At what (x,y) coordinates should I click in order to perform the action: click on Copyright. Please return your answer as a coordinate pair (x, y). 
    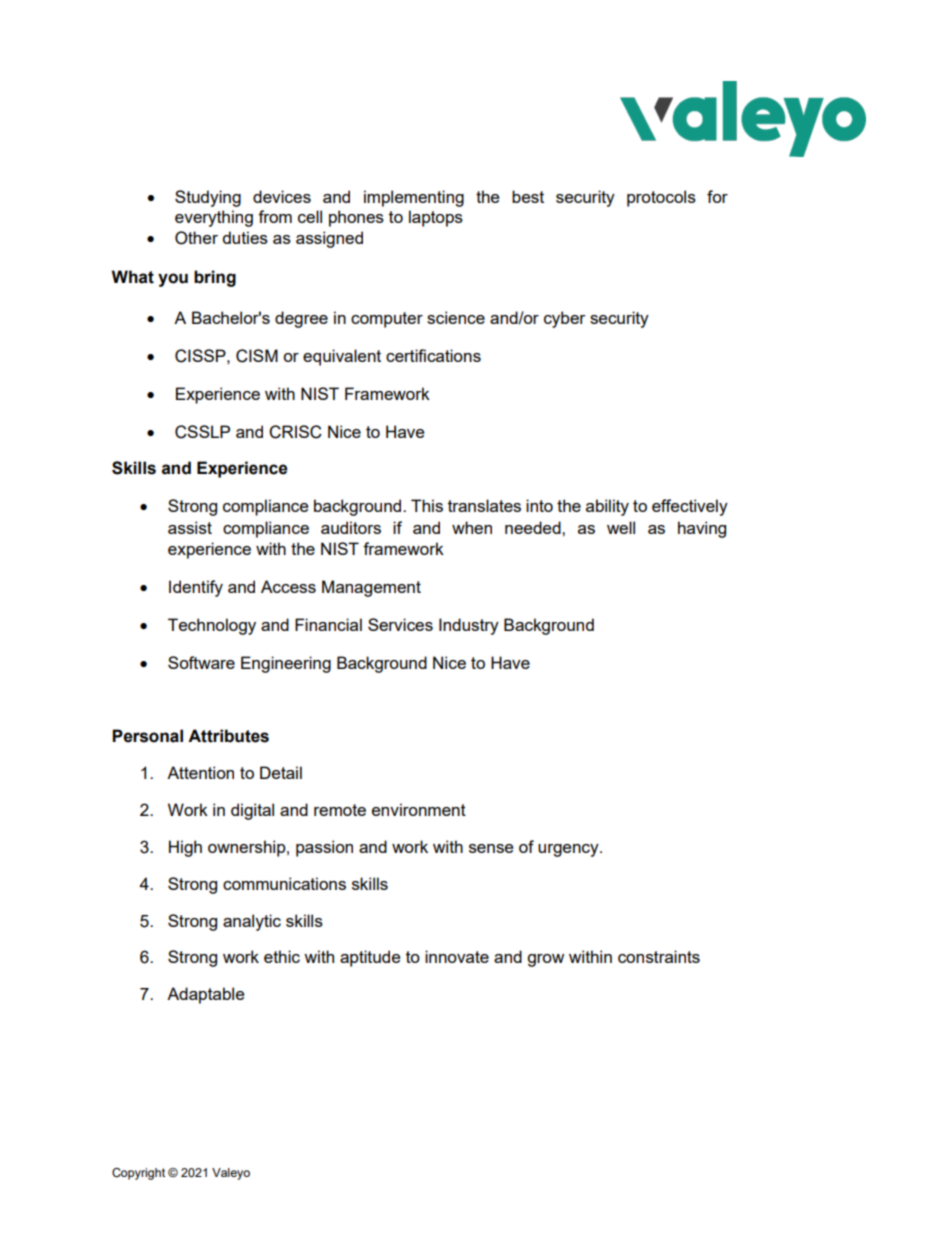
    Looking at the image, I should click on (138, 1174).
